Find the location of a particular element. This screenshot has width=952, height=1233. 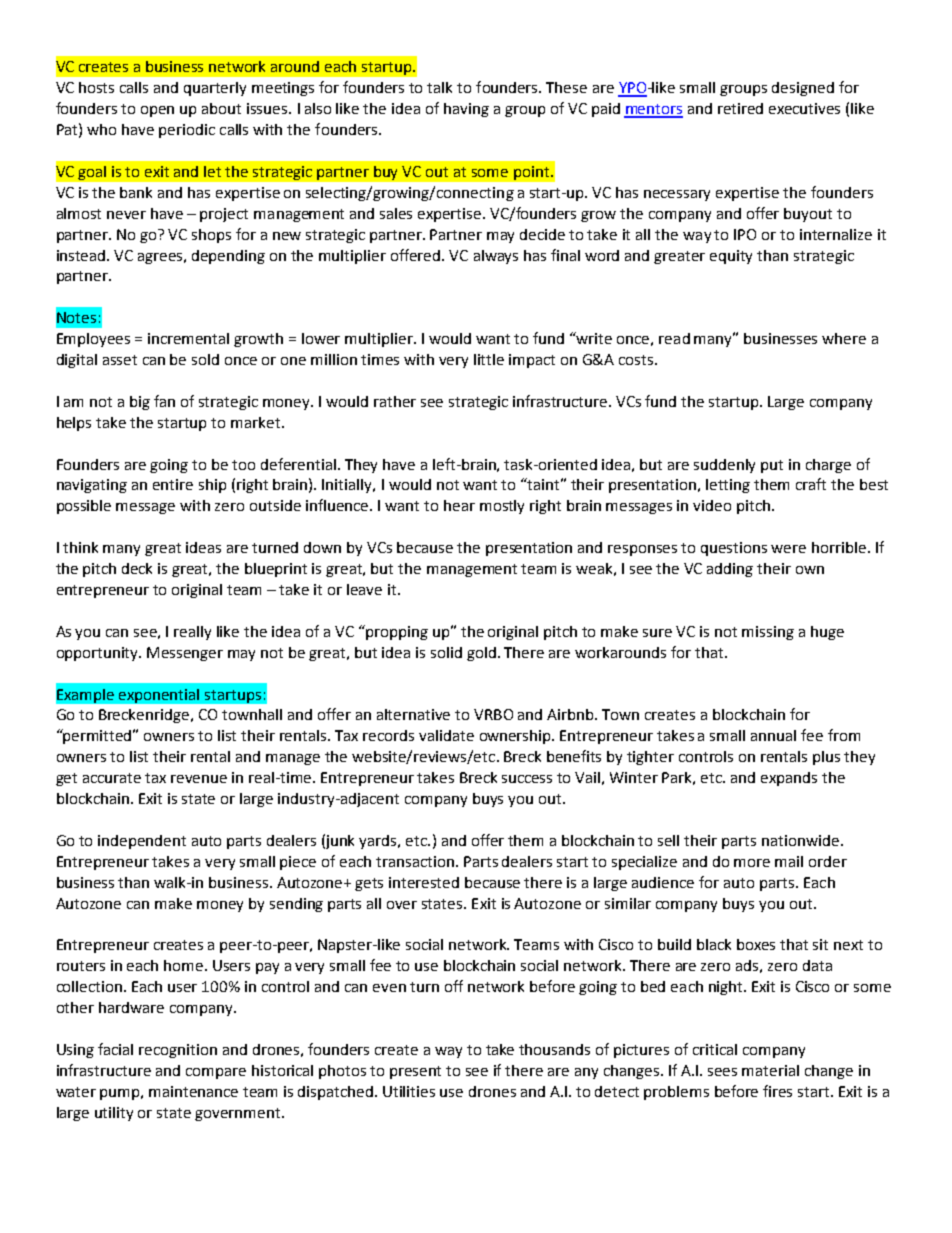

validate is located at coordinates (446, 735).
